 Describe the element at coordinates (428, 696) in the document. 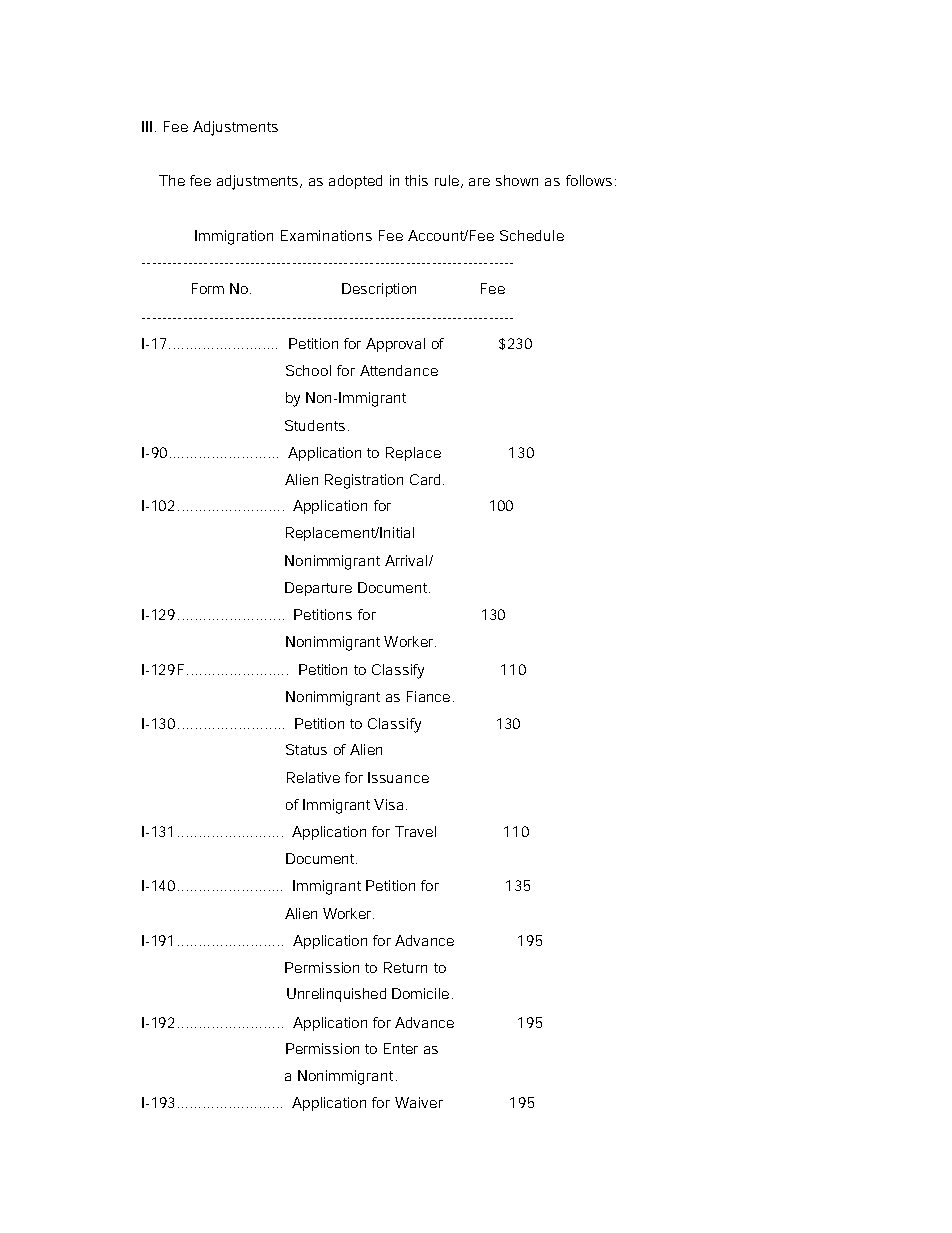

I see `Fiance` at that location.
